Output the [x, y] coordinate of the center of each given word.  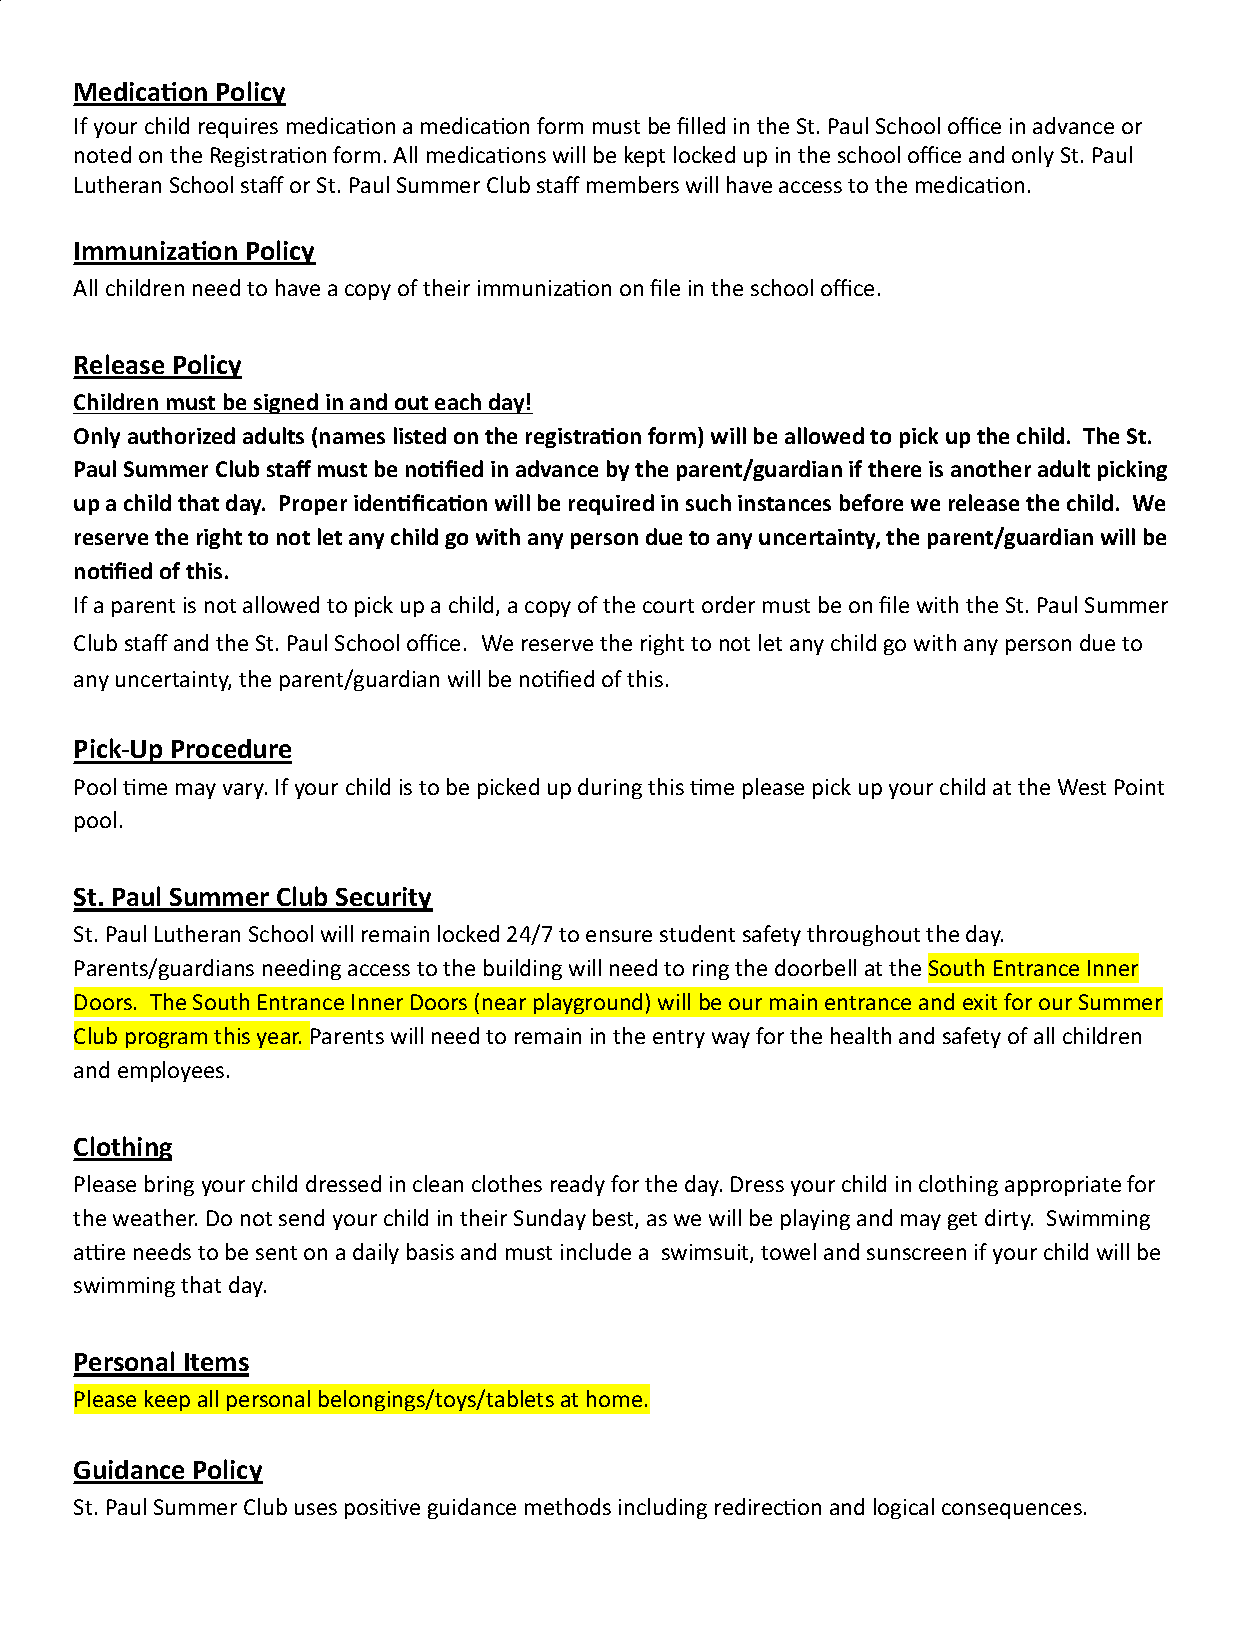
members [633, 184]
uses [316, 1509]
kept [645, 156]
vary [245, 791]
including [663, 1508]
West [1082, 787]
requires [238, 128]
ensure [619, 936]
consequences [1012, 1511]
